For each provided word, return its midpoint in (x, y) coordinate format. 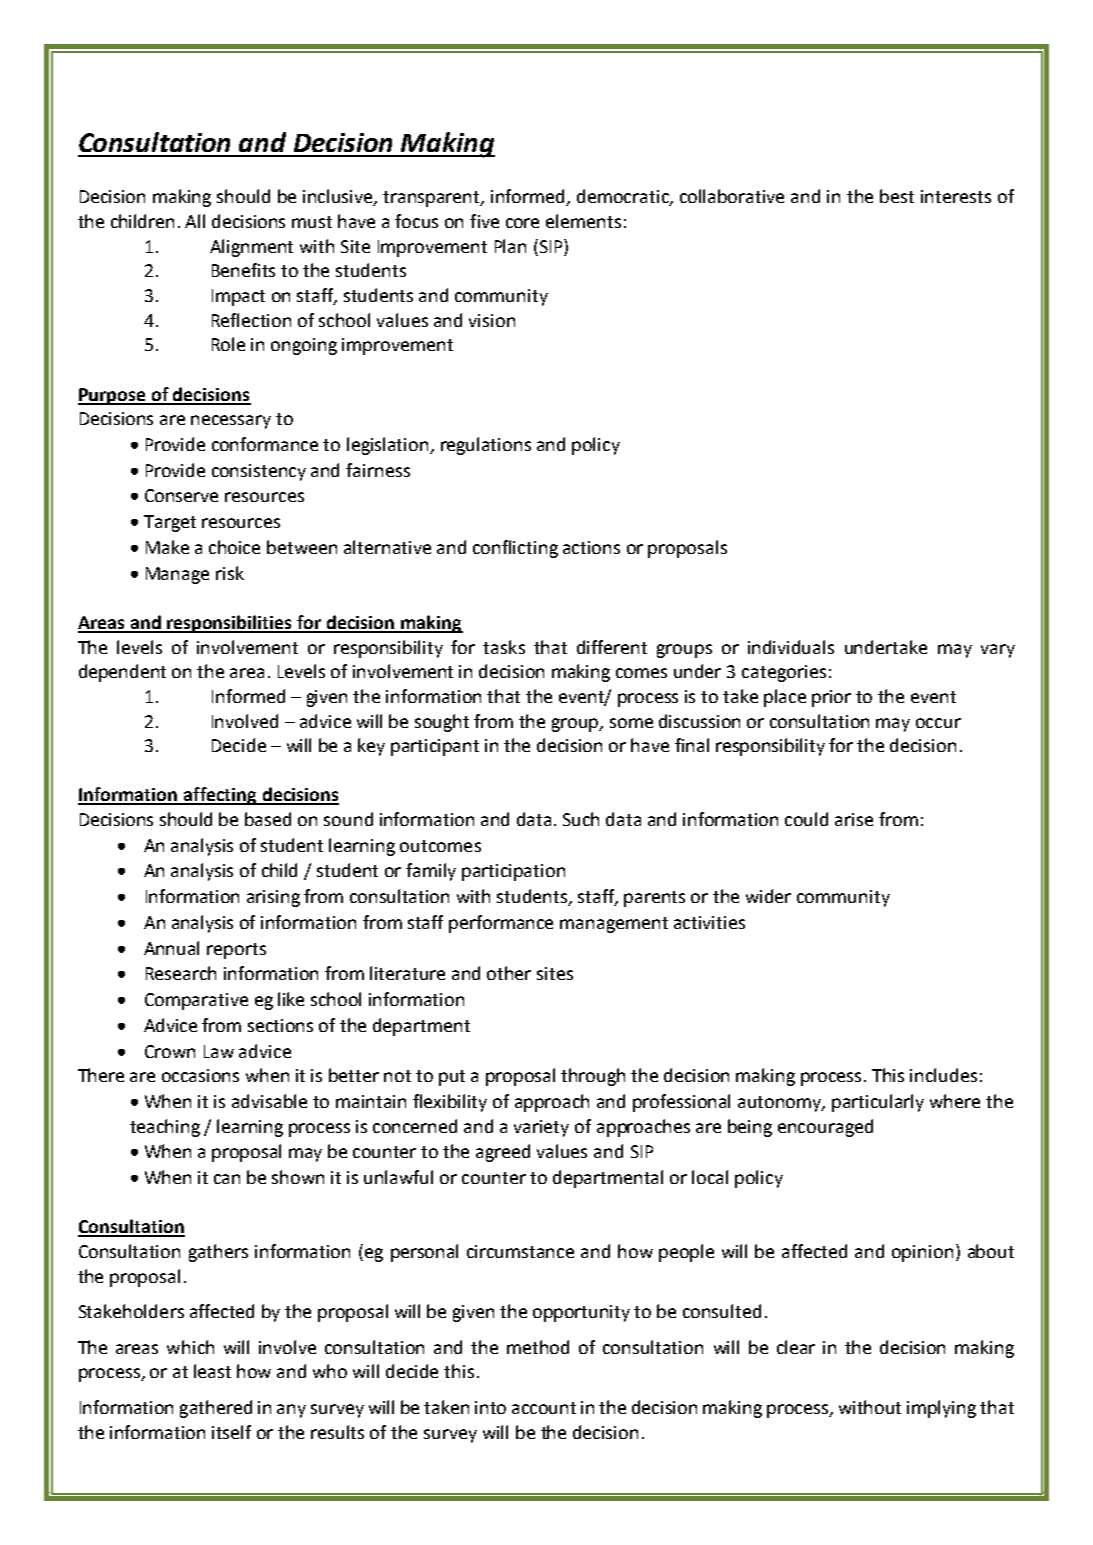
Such (581, 819)
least (212, 1371)
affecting (220, 796)
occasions (200, 1075)
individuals (791, 647)
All (195, 221)
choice (234, 547)
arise (854, 819)
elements (583, 221)
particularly (878, 1103)
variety (541, 1128)
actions (591, 547)
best (897, 196)
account (544, 1408)
